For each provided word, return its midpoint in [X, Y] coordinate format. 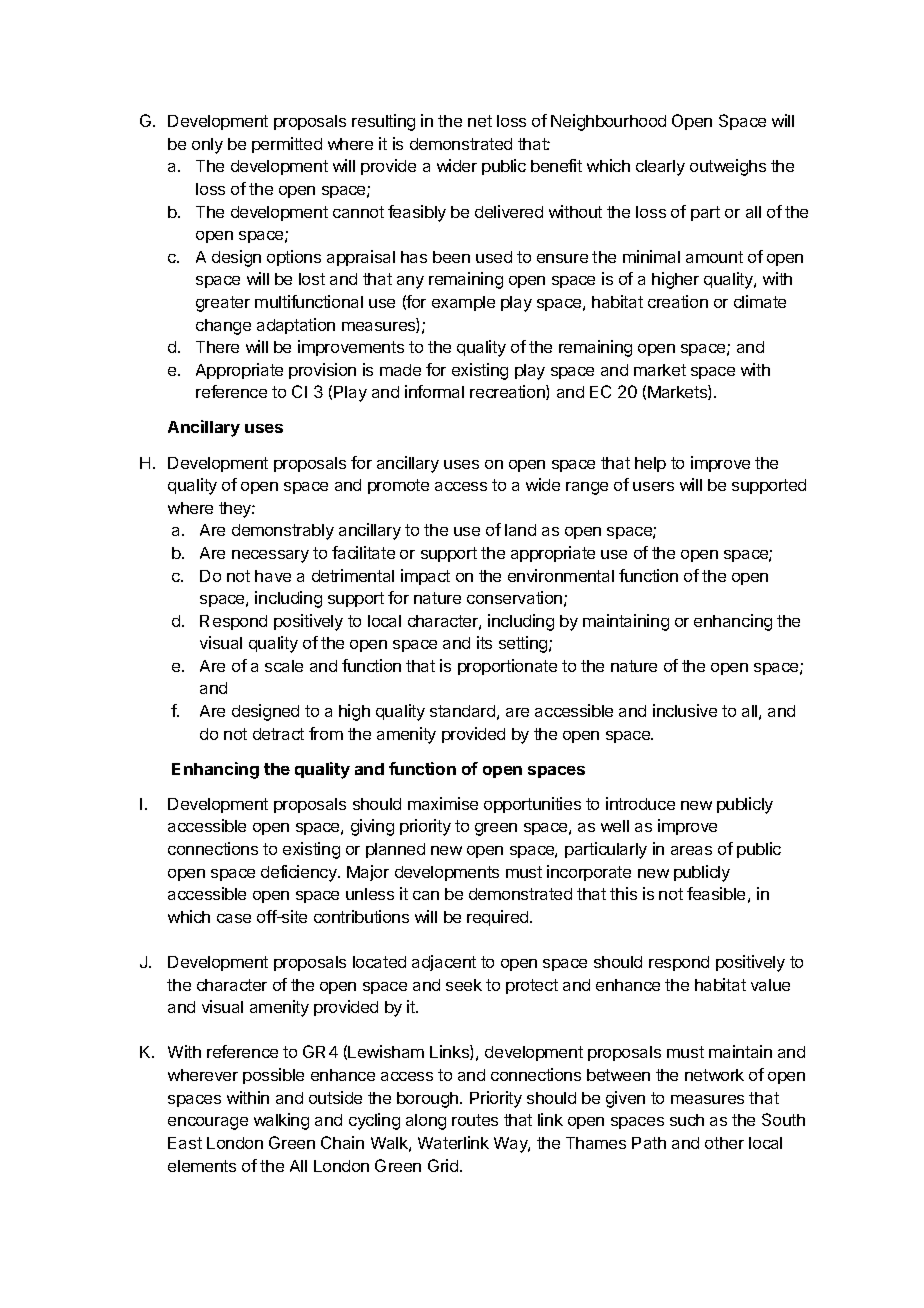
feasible [716, 893]
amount [714, 257]
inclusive [685, 710]
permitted [287, 145]
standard [462, 711]
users [653, 486]
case [234, 918]
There [217, 347]
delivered [509, 211]
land [520, 530]
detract [278, 734]
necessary [270, 556]
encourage [208, 1123]
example [463, 303]
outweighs [728, 167]
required [499, 918]
